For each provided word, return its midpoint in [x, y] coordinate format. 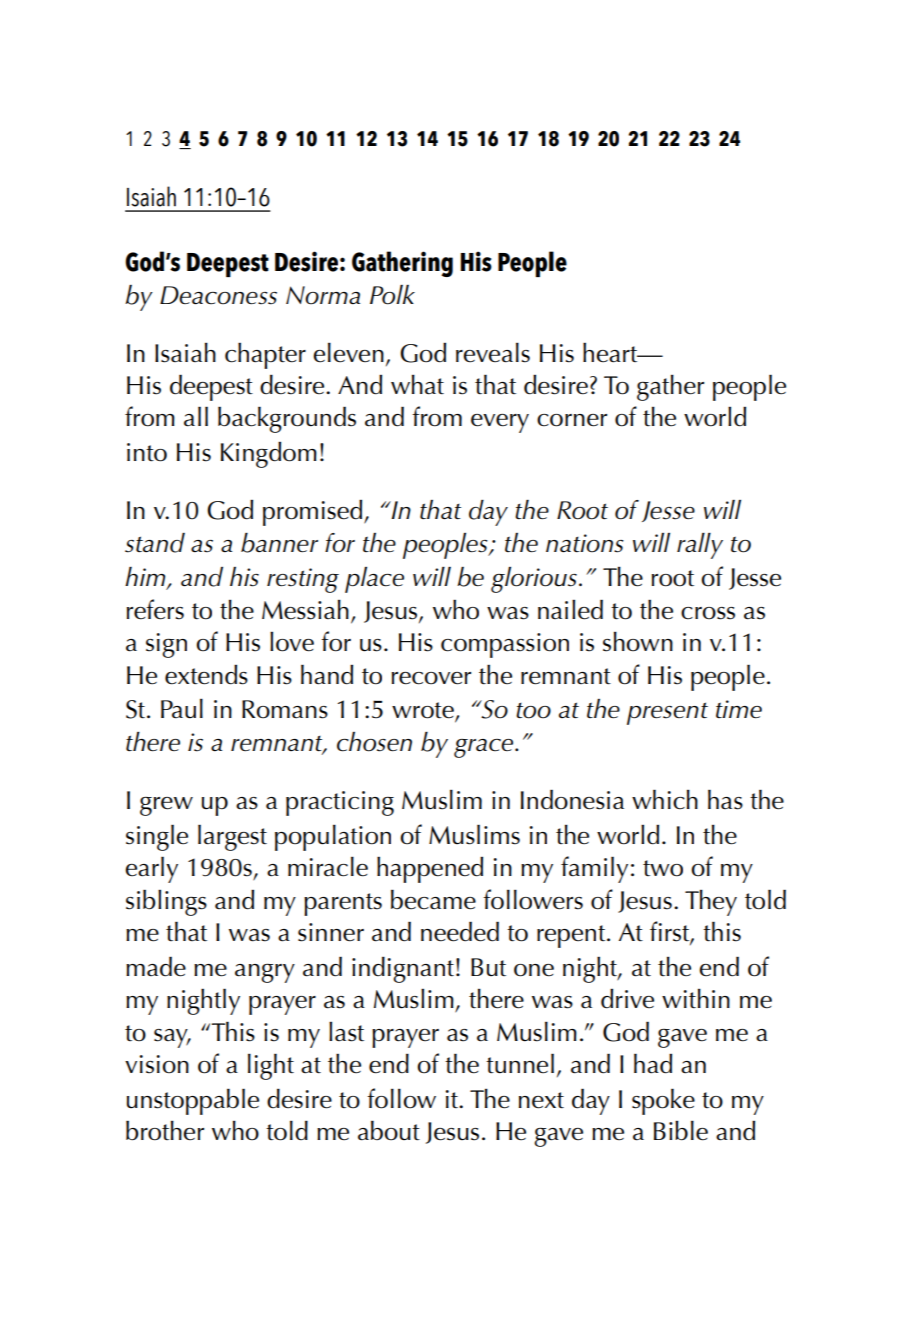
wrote [424, 711]
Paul [182, 709]
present [667, 713]
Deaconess [218, 295]
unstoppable [193, 1102]
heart [611, 353]
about [389, 1131]
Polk [392, 295]
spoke [663, 1102]
